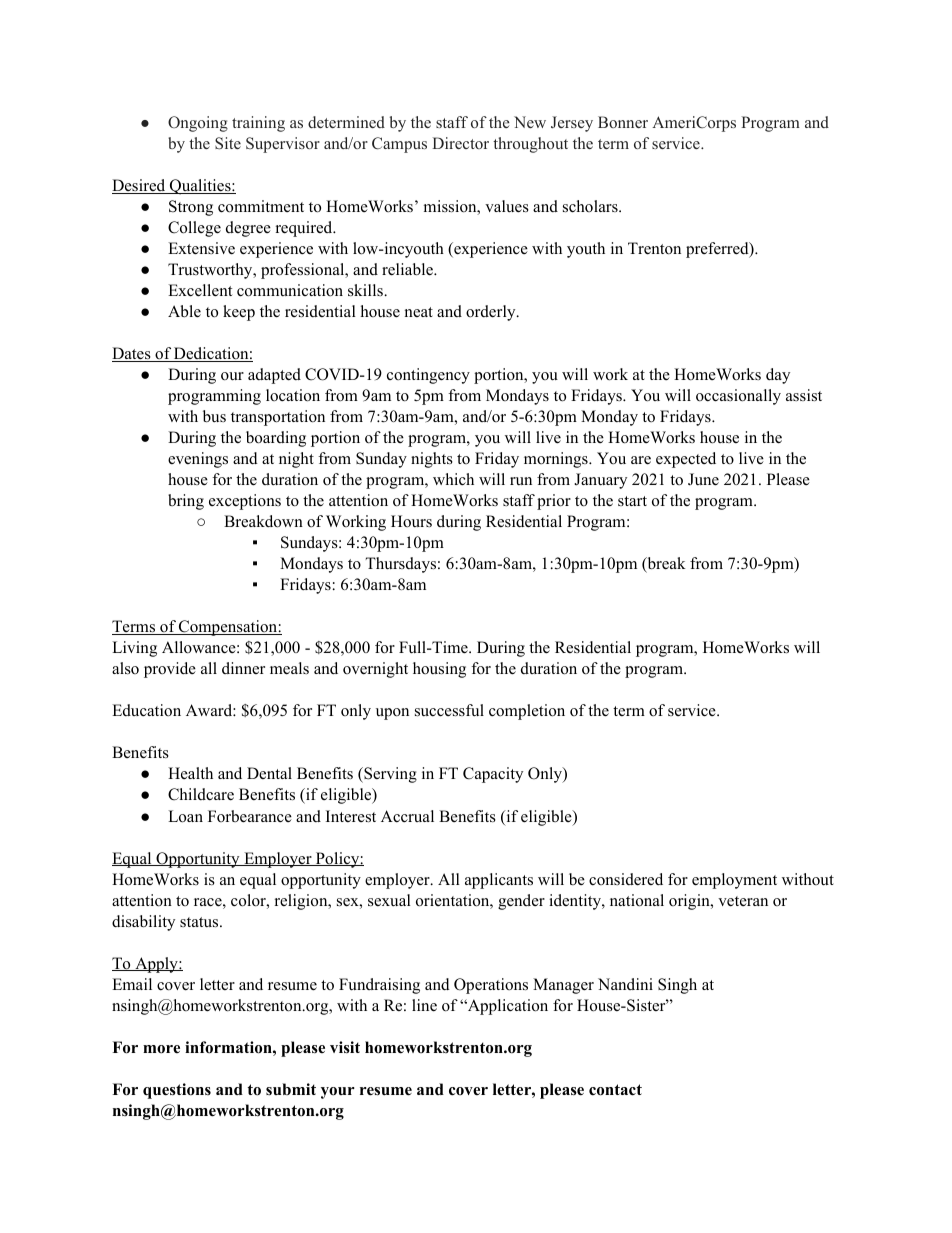 The height and width of the image is (1233, 952). Describe the element at coordinates (214, 416) in the image. I see `bus` at that location.
